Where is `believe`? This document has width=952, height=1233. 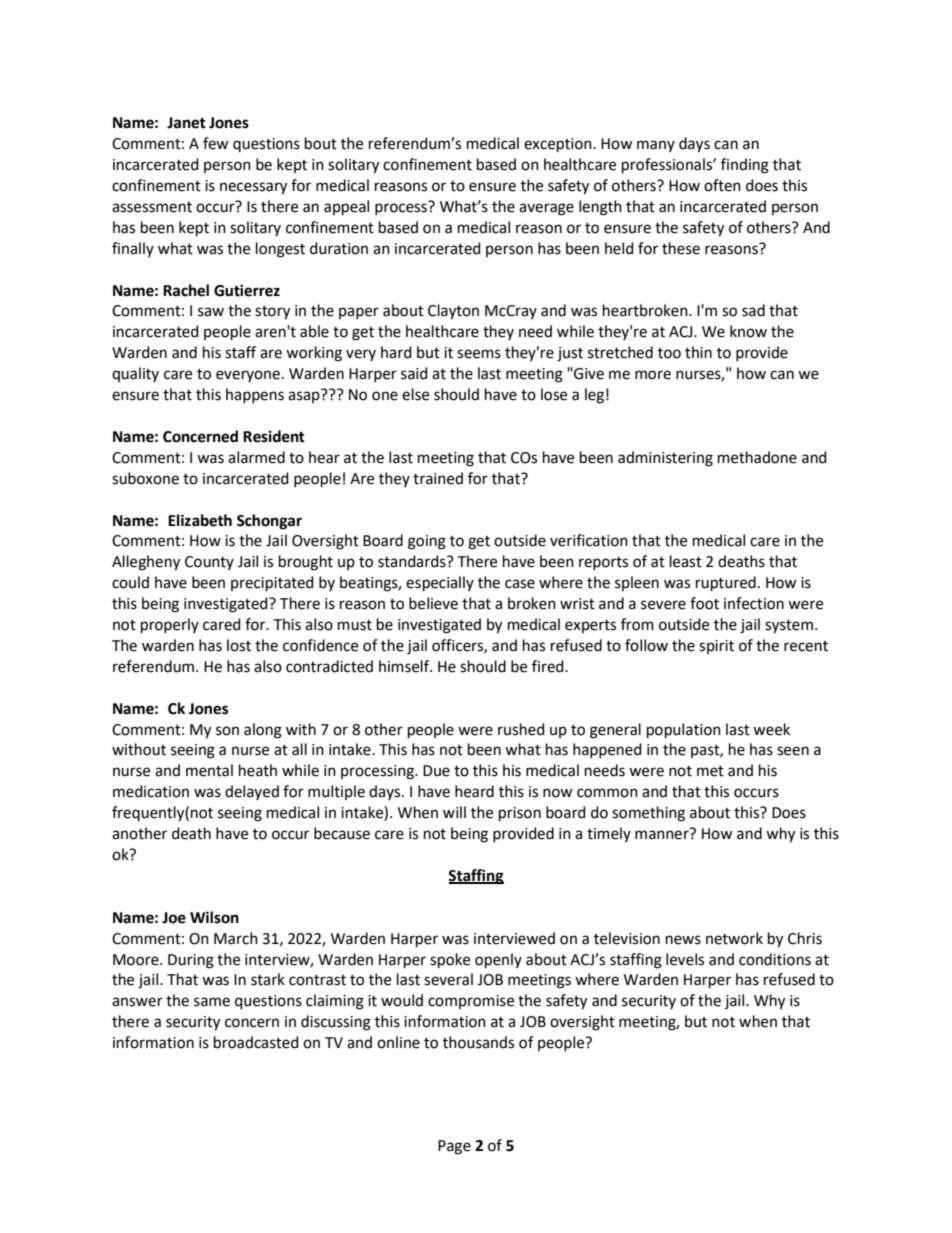 believe is located at coordinates (433, 603).
